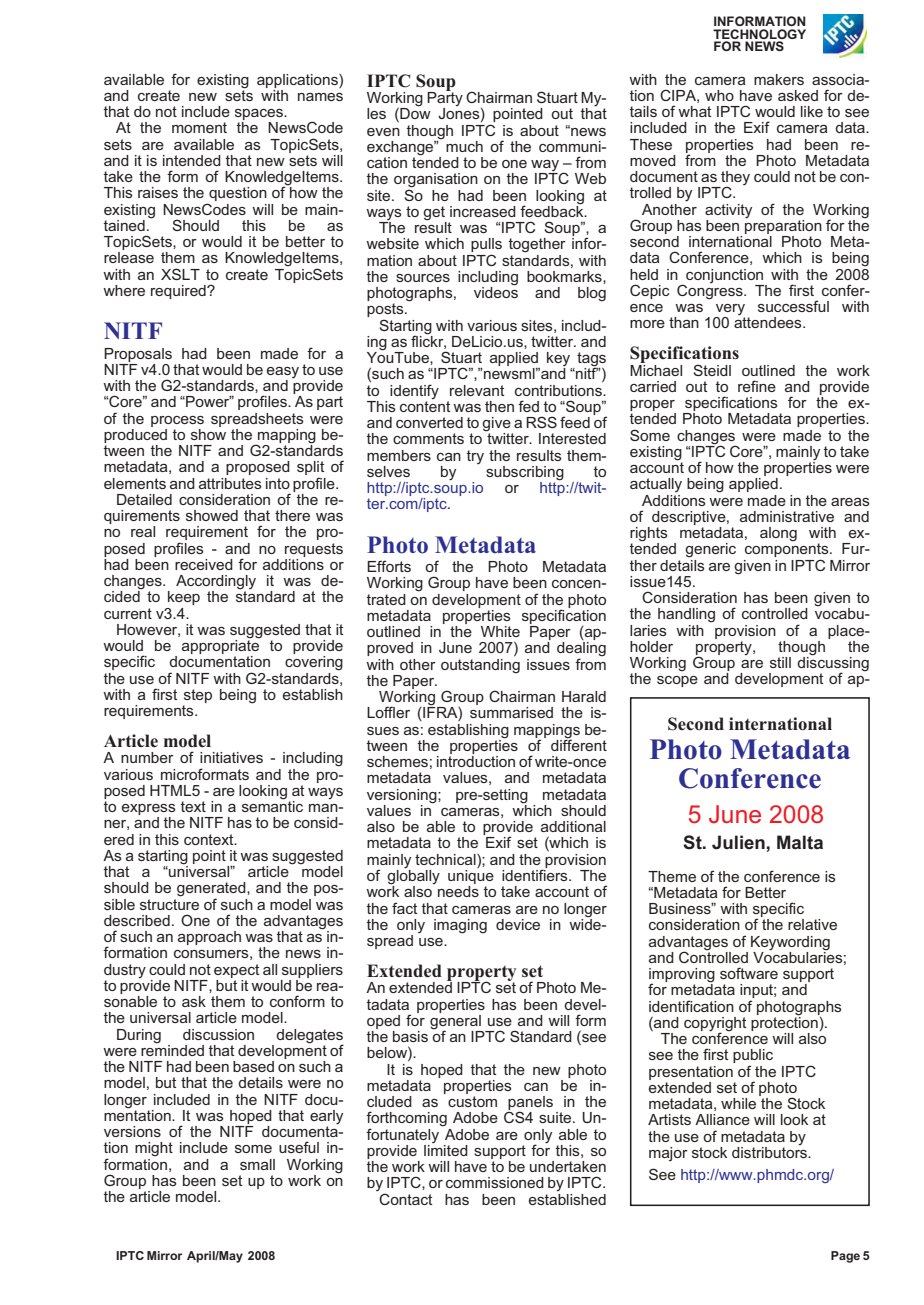  What do you see at coordinates (209, 938) in the screenshot?
I see `approach` at bounding box center [209, 938].
